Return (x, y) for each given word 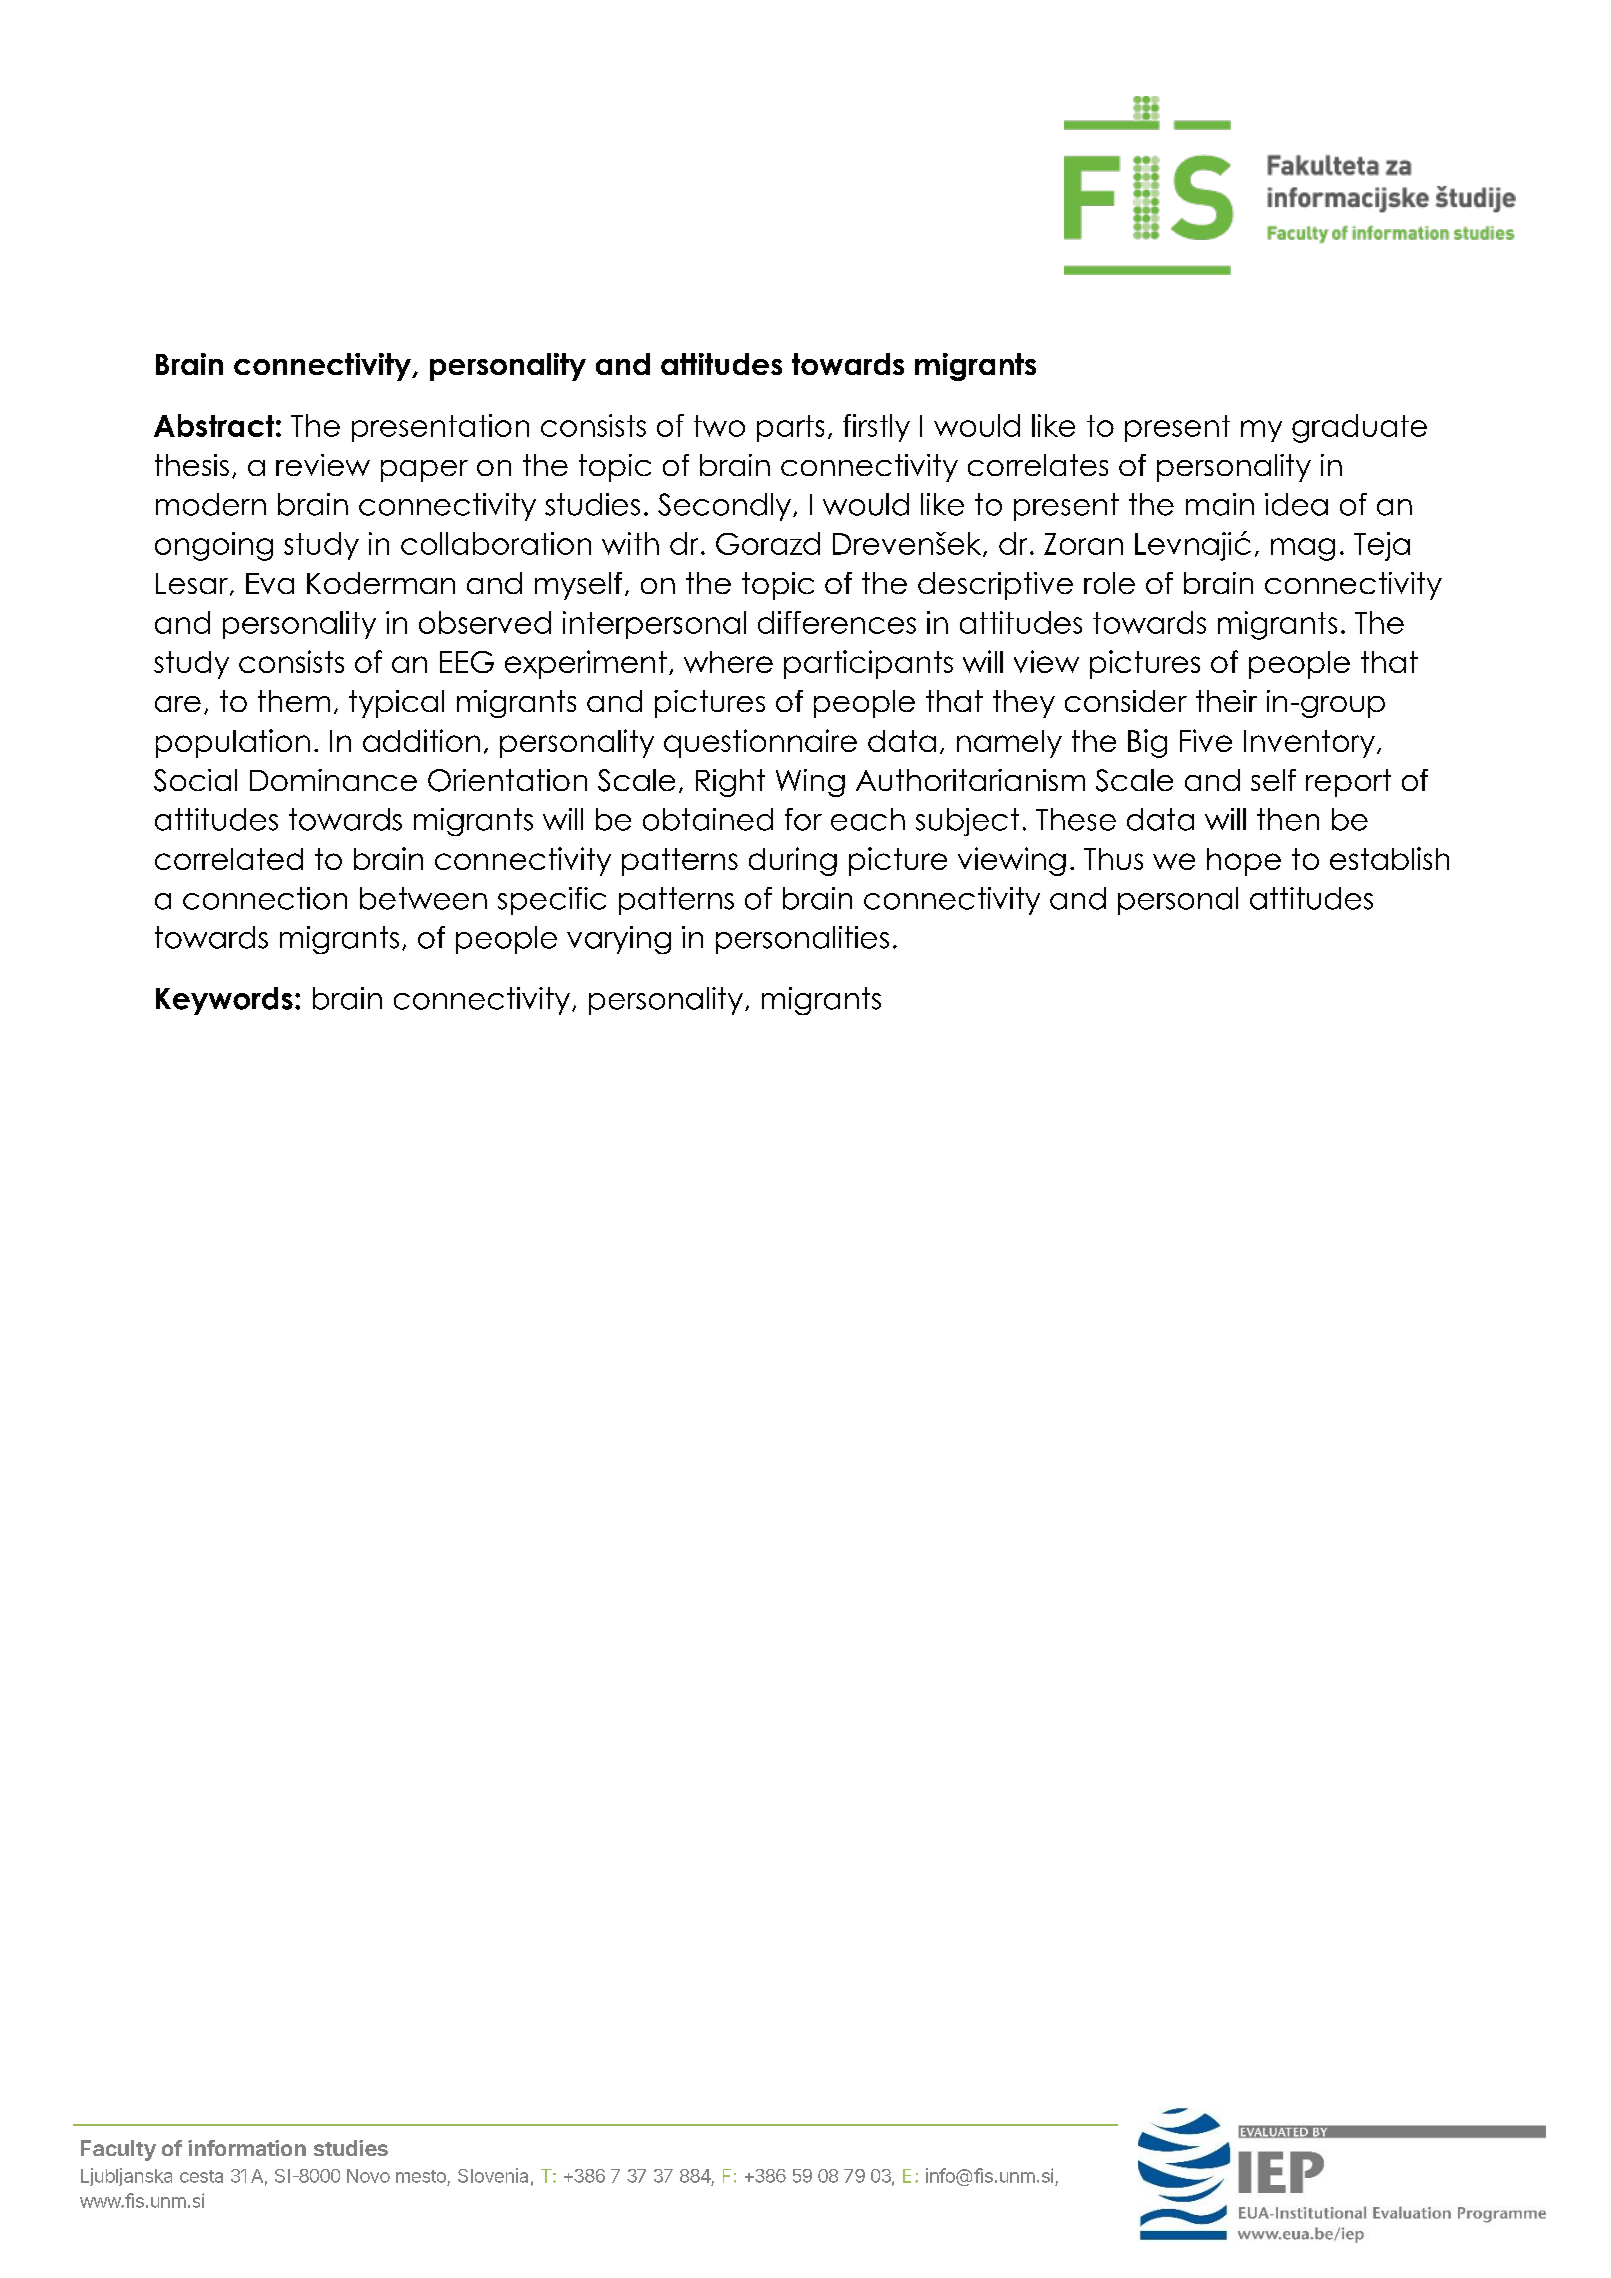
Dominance (333, 780)
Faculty (118, 2150)
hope (1244, 862)
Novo (368, 2176)
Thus (1113, 859)
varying (619, 940)
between (423, 898)
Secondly (724, 507)
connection (265, 898)
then (1288, 819)
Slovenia (493, 2175)
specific (552, 901)
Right (730, 783)
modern (211, 504)
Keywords (224, 1001)
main (1220, 504)
